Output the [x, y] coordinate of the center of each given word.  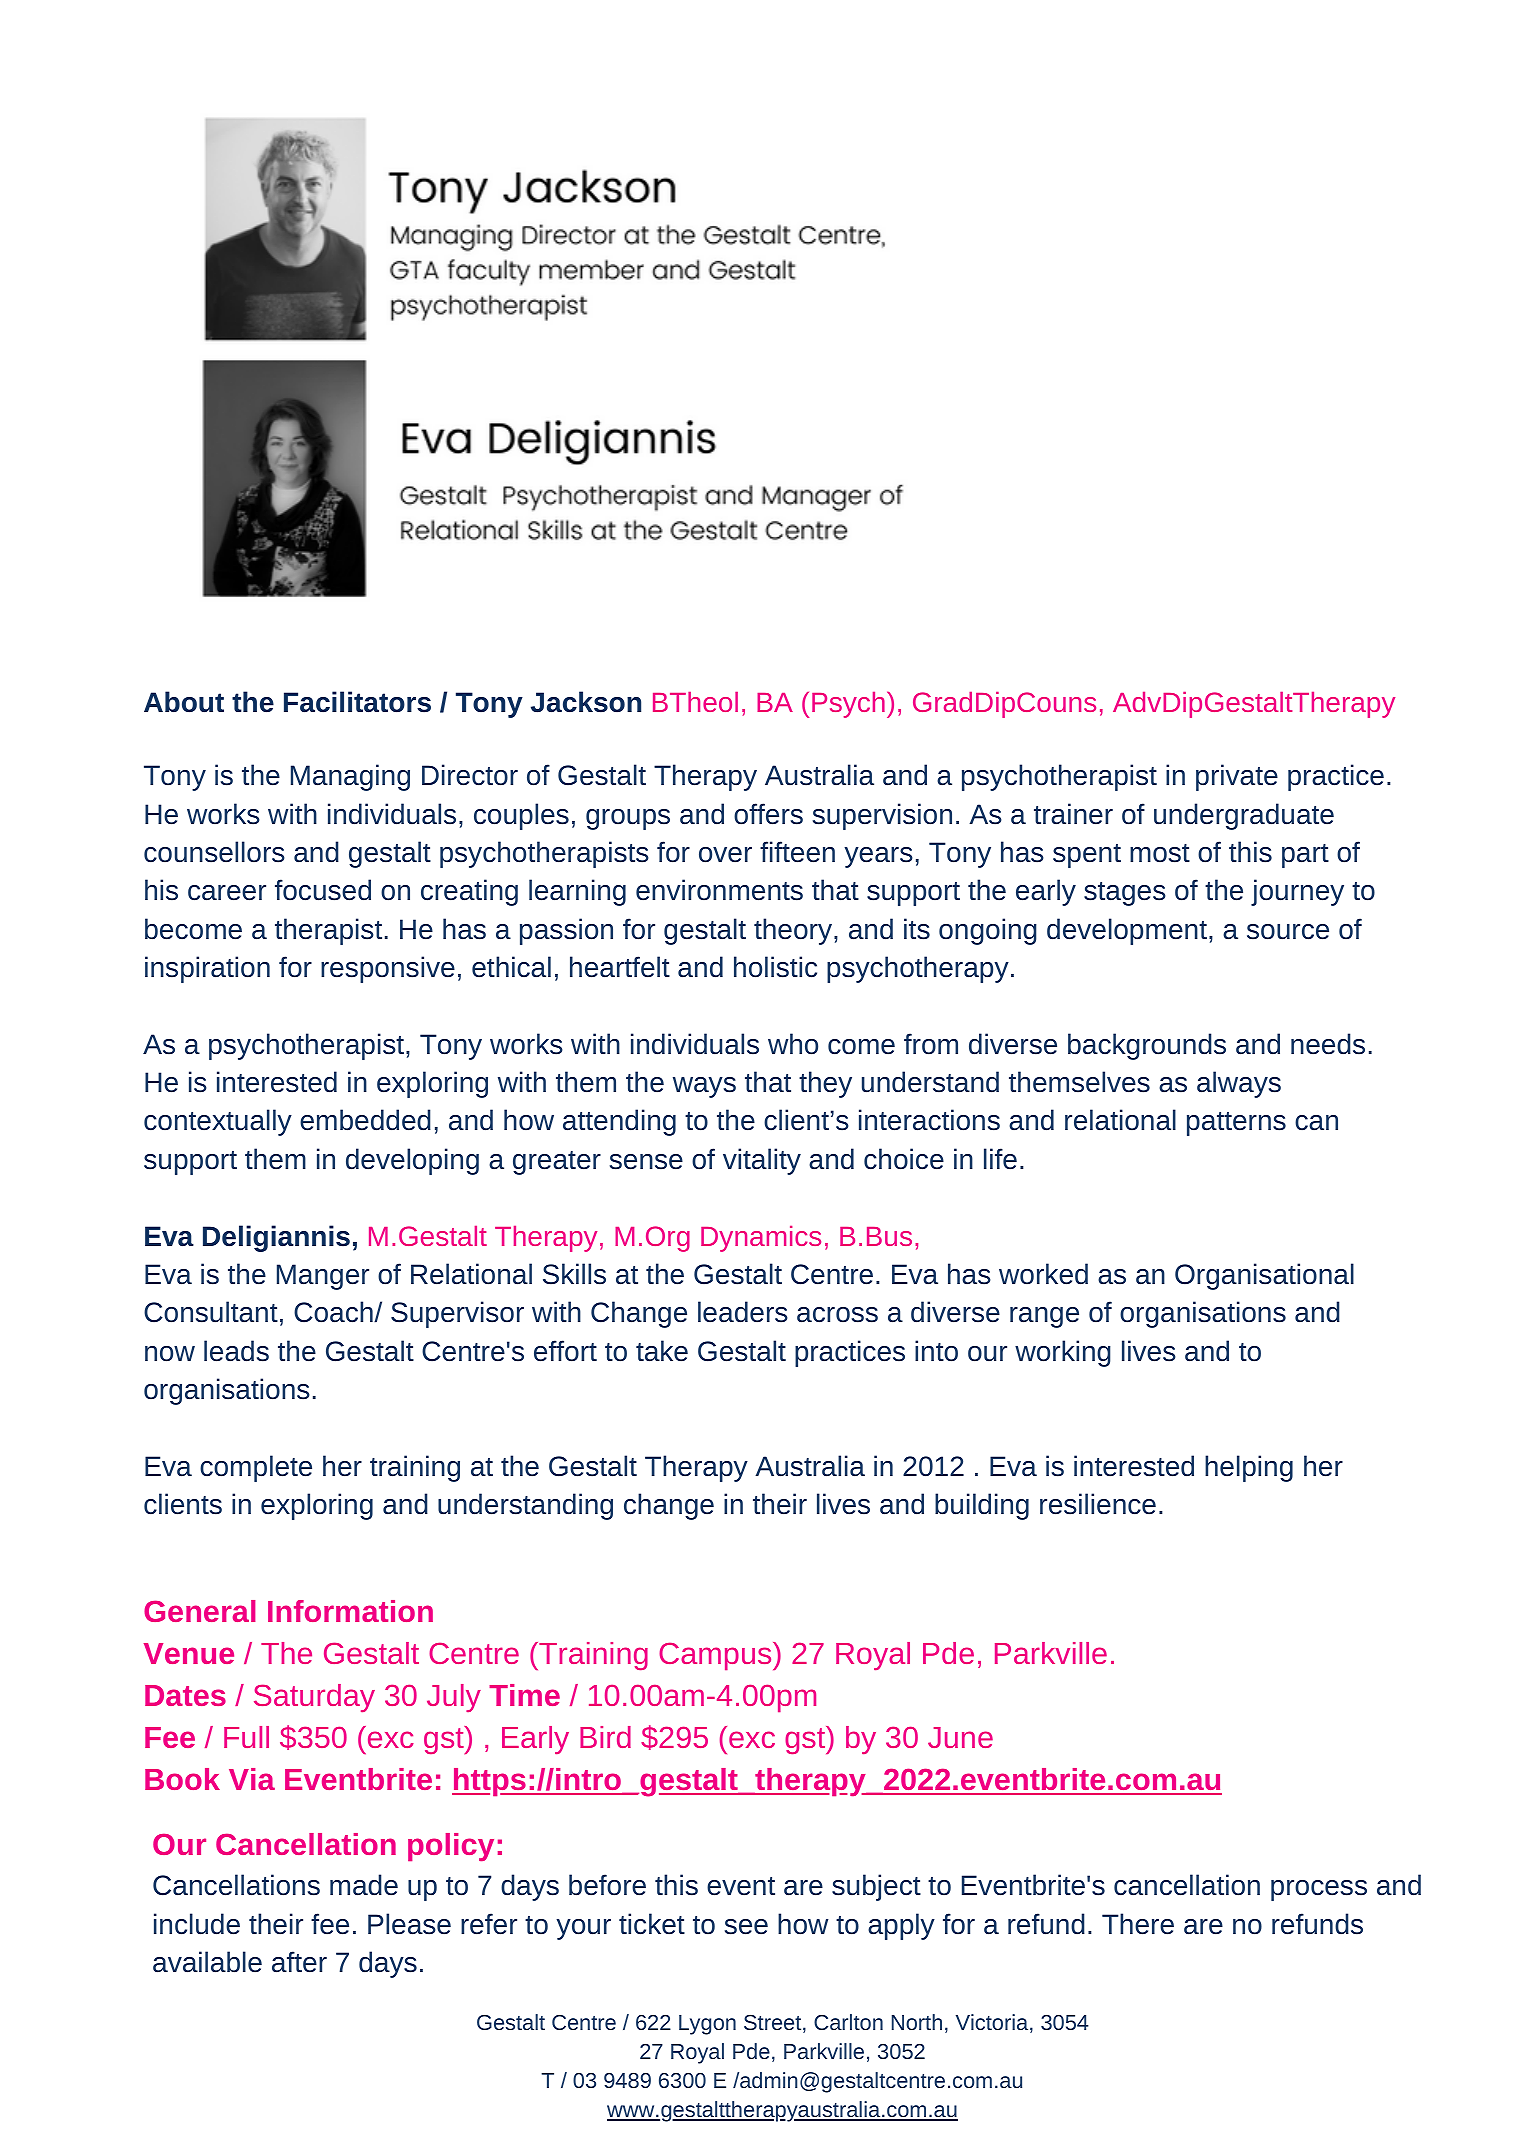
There [1138, 1924]
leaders [743, 1312]
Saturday [314, 1698]
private [1237, 777]
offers [768, 814]
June [960, 1737]
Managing [350, 777]
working [1063, 1353]
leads [236, 1351]
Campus [715, 1656]
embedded [365, 1120]
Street [772, 2022]
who [793, 1044]
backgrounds [1147, 1046]
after [299, 1962]
